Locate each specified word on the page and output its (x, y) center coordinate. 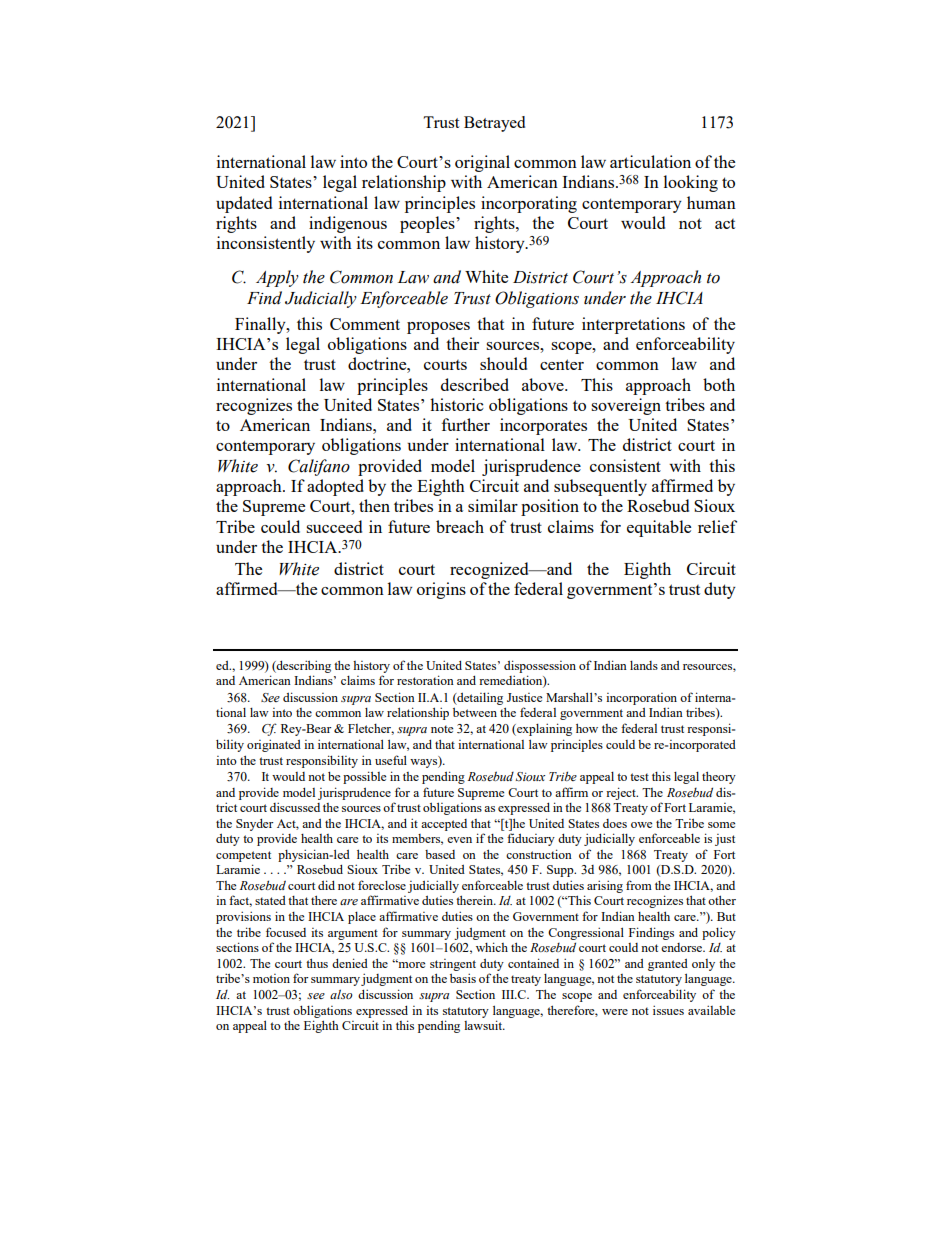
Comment (365, 324)
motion (271, 978)
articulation (650, 161)
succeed (334, 526)
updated (244, 204)
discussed (295, 807)
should (503, 363)
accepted (444, 825)
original (482, 163)
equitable (659, 528)
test (639, 777)
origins (441, 590)
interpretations (633, 325)
